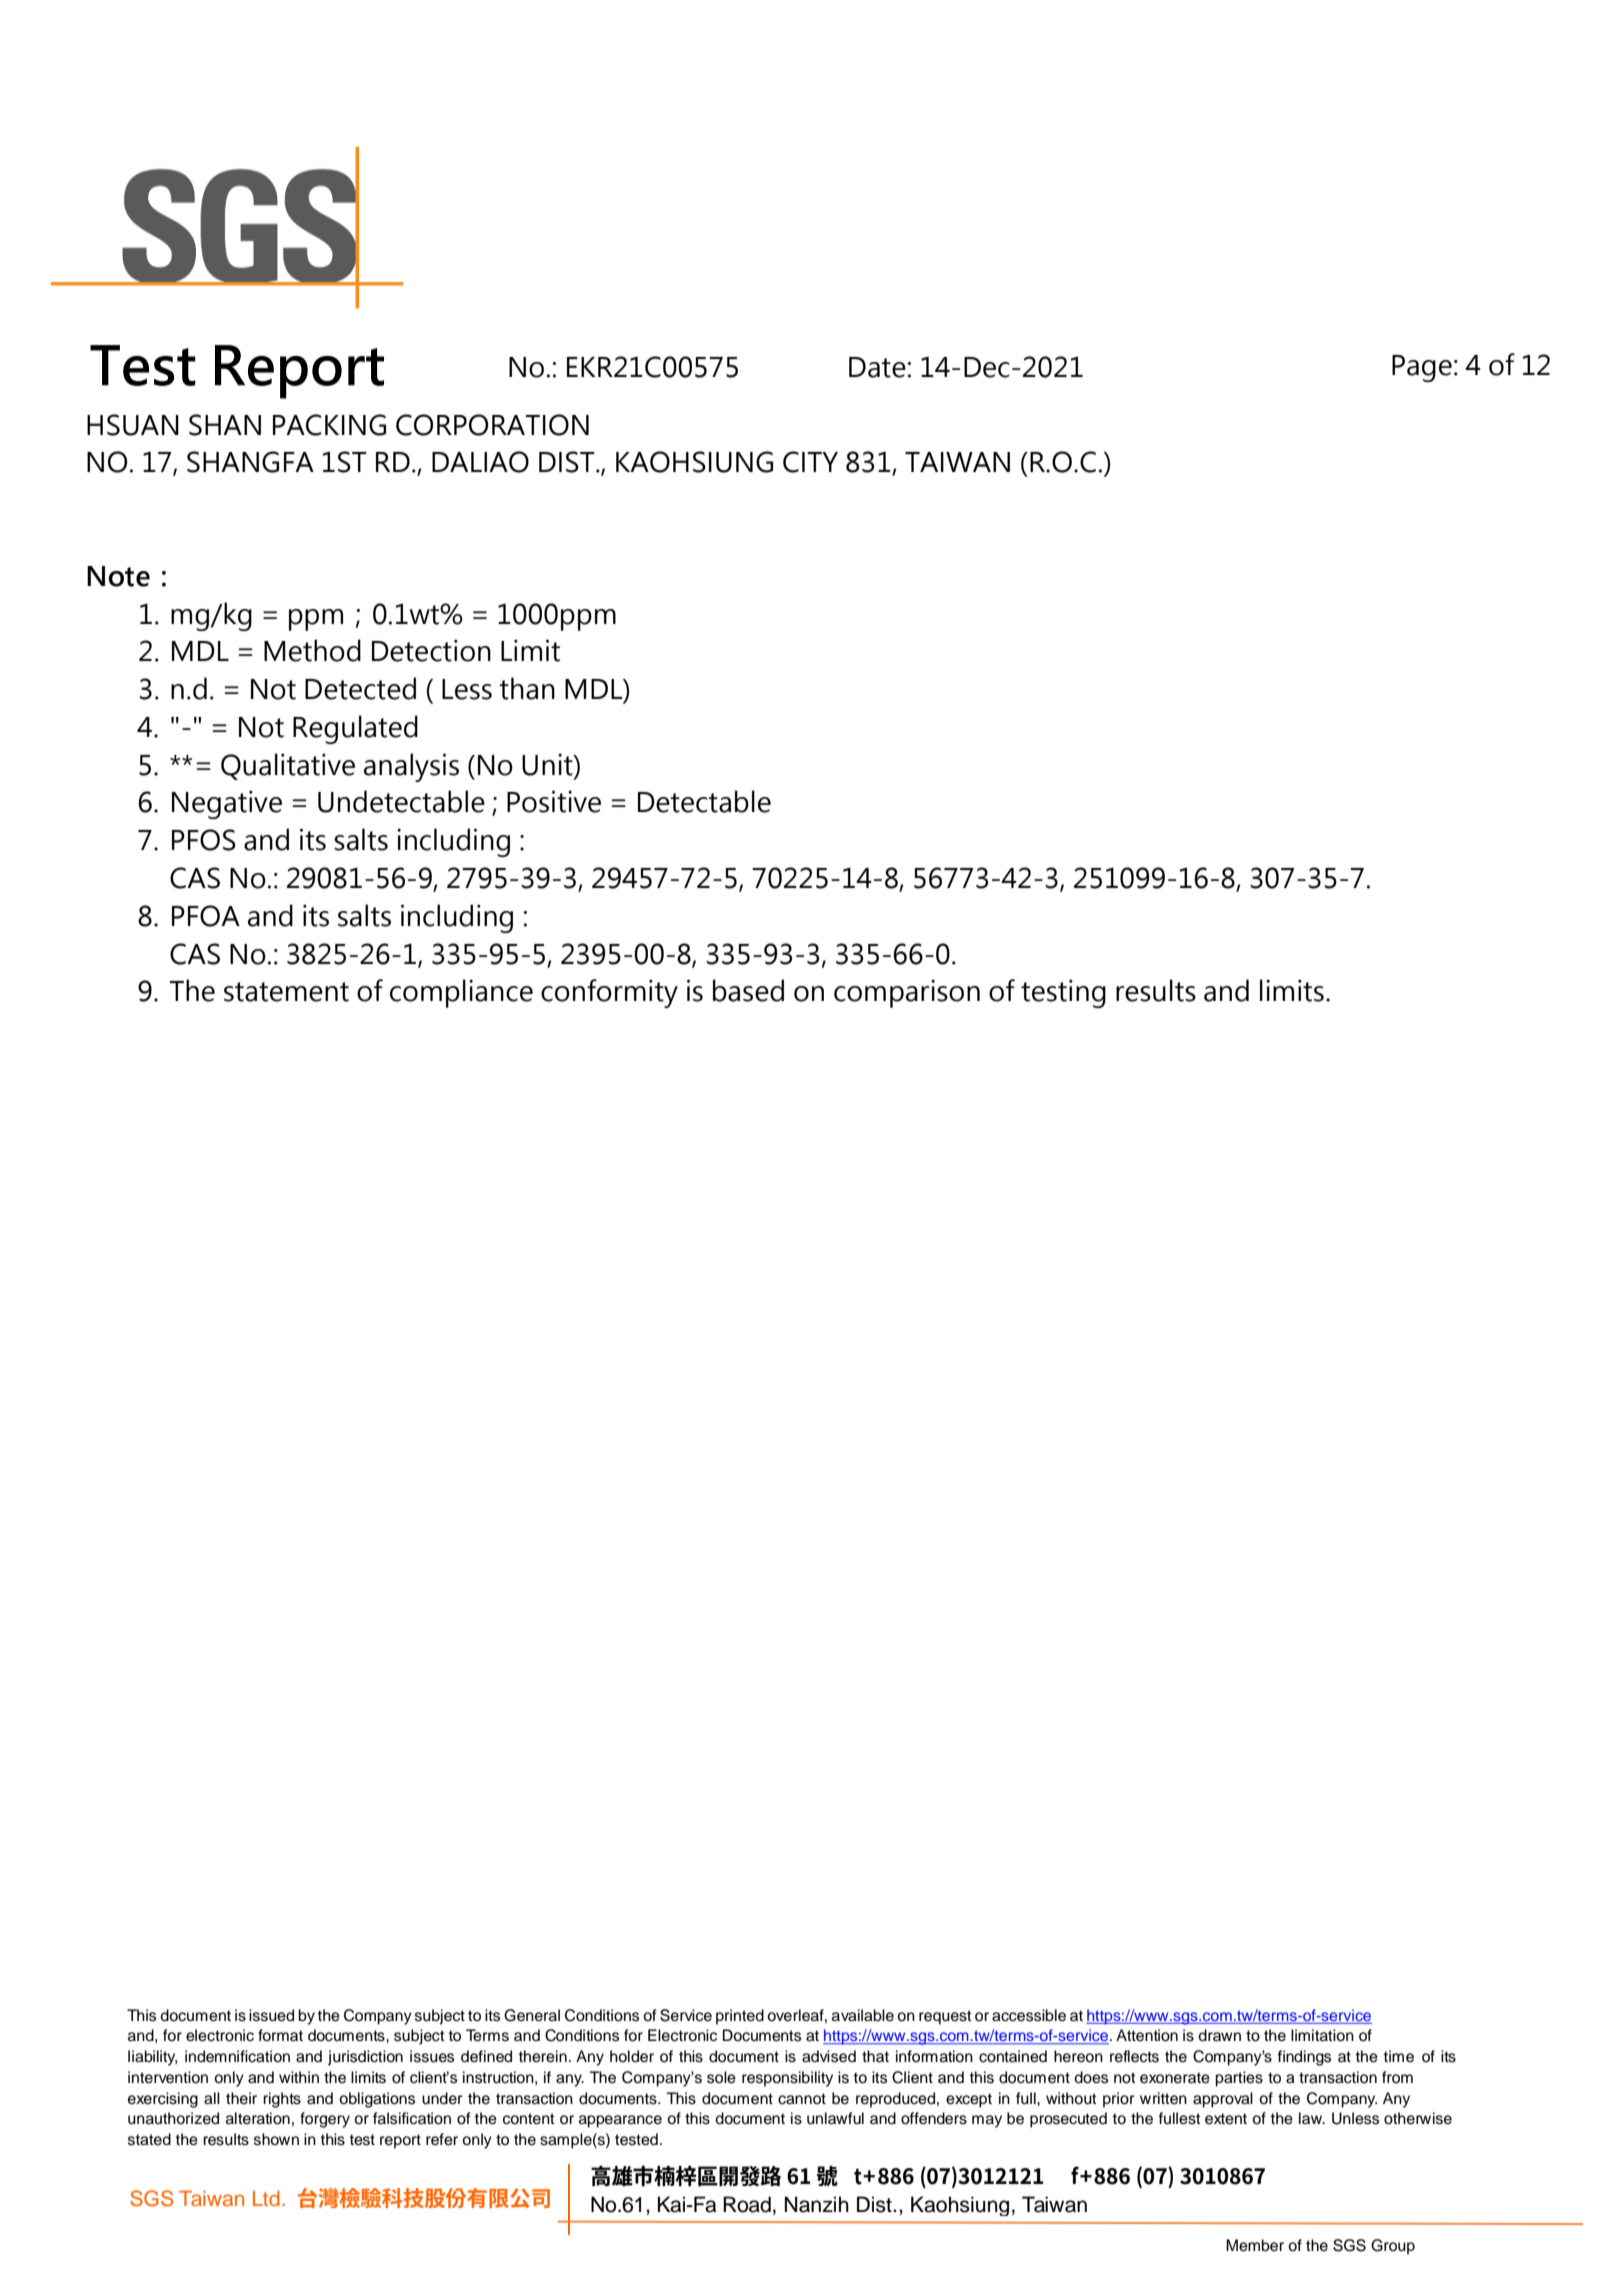  What do you see at coordinates (266, 2198) in the page?
I see `Ltd` at bounding box center [266, 2198].
